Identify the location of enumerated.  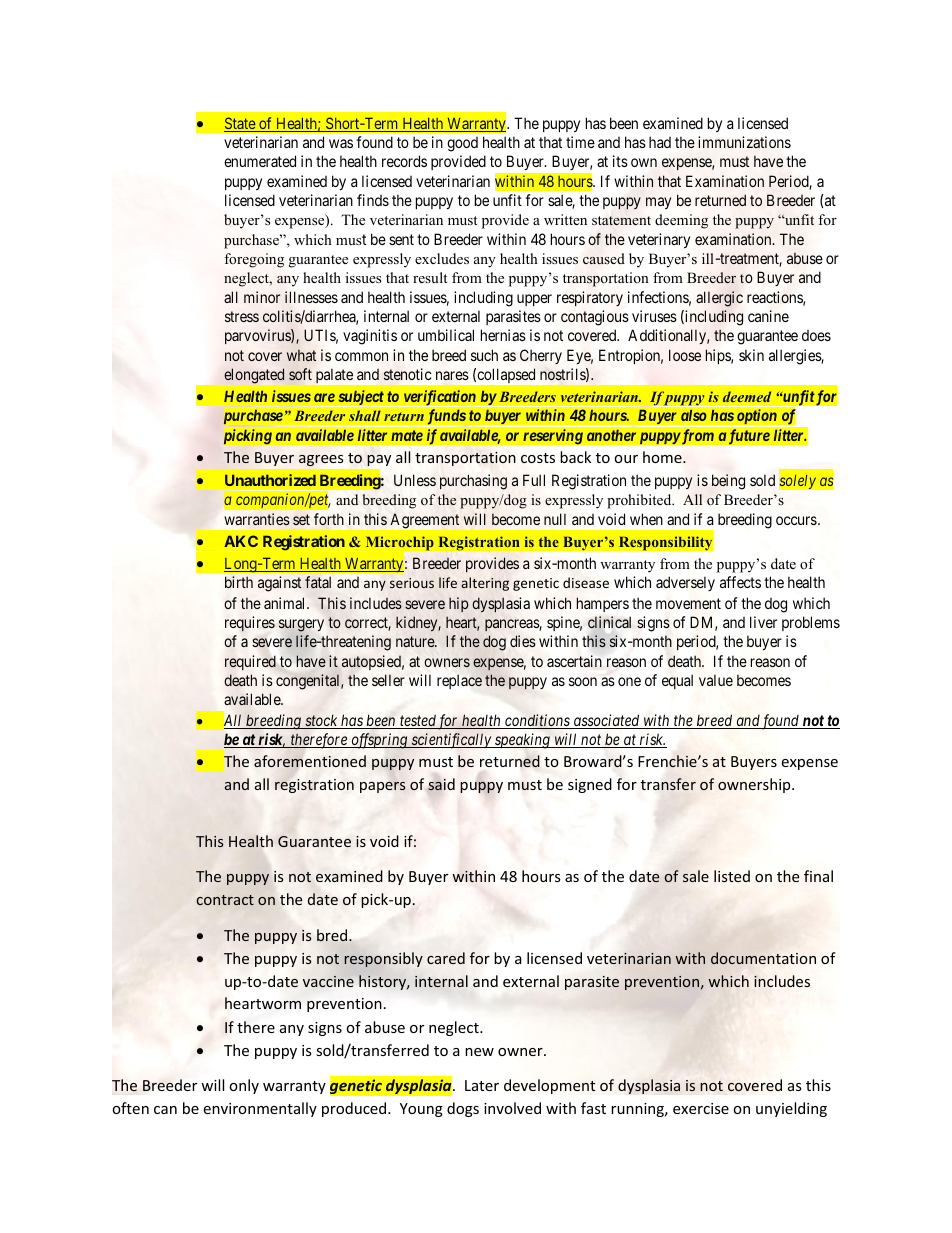
(260, 161).
